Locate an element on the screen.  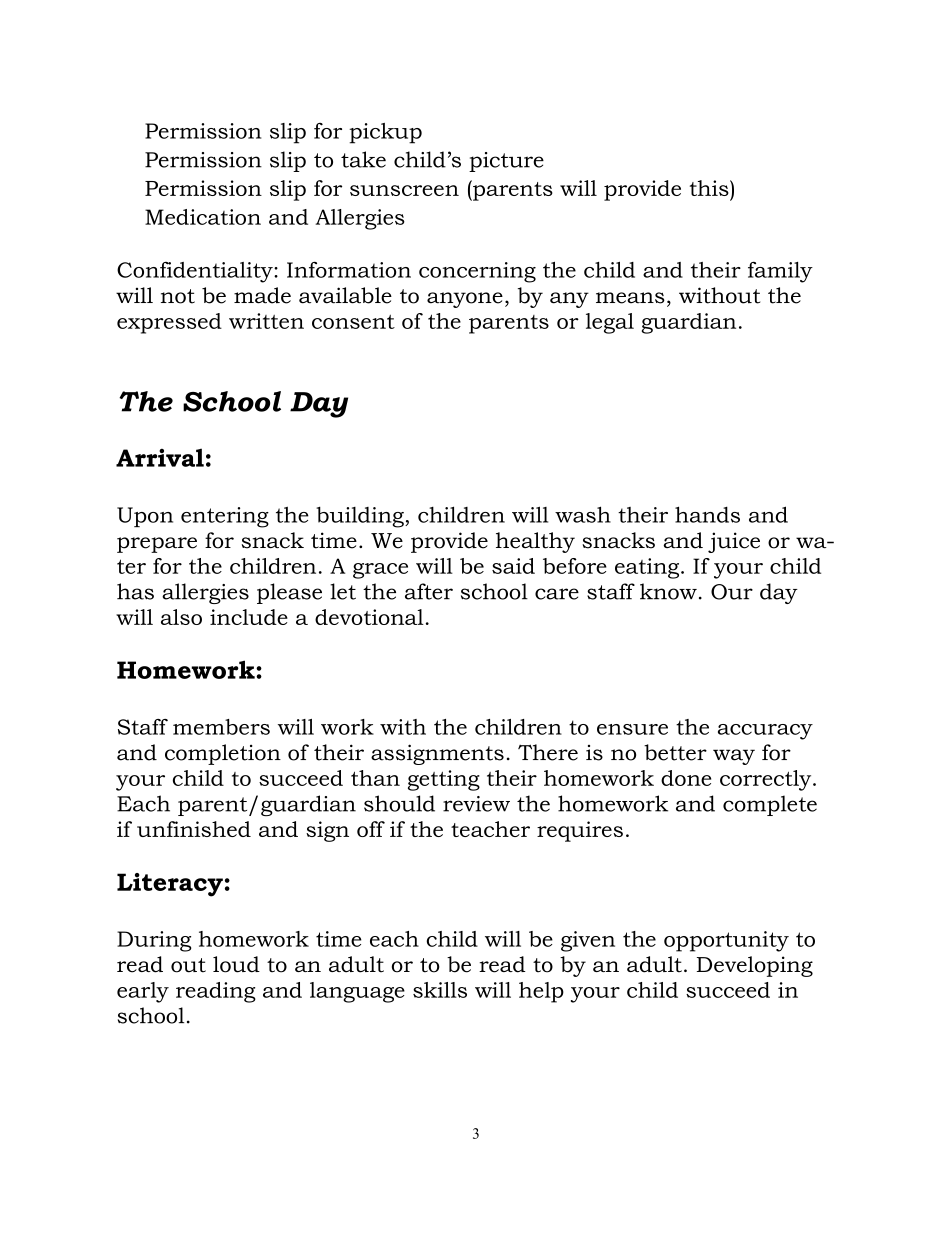
juice is located at coordinates (734, 542).
